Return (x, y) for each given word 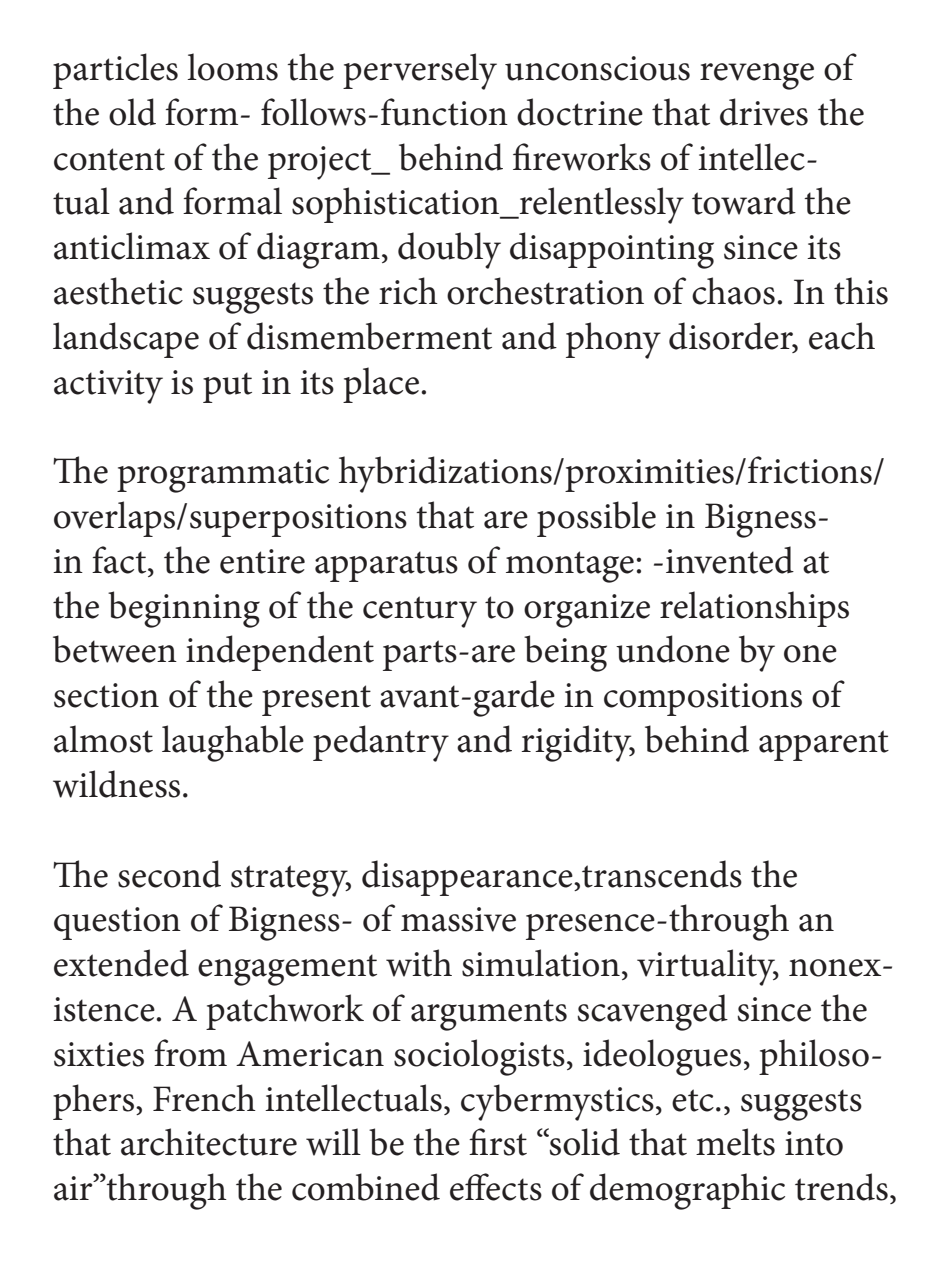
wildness (116, 784)
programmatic (223, 476)
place (381, 385)
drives (764, 112)
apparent (824, 745)
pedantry (381, 743)
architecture (209, 1142)
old (132, 112)
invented (730, 560)
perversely (420, 71)
